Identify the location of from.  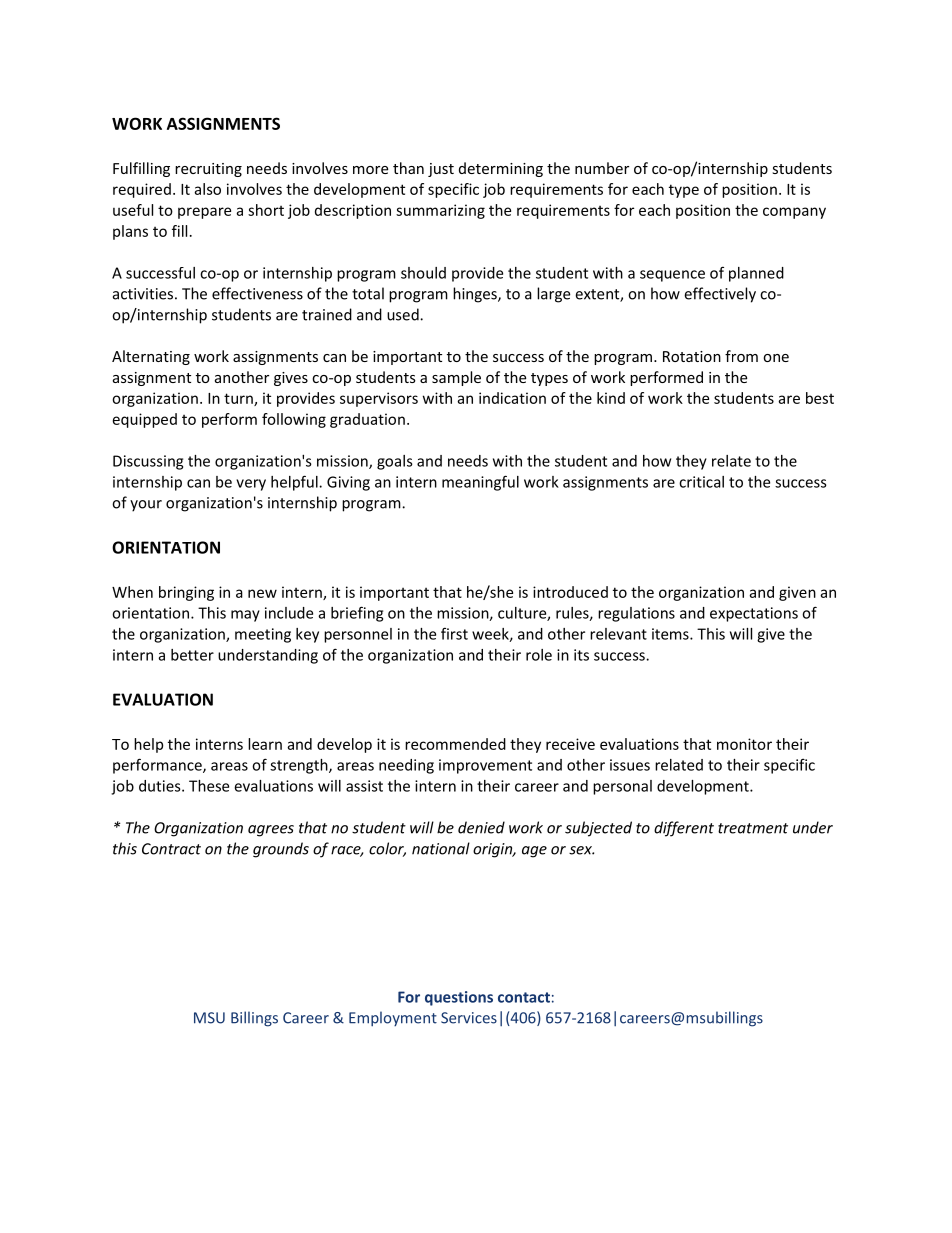
(741, 356).
